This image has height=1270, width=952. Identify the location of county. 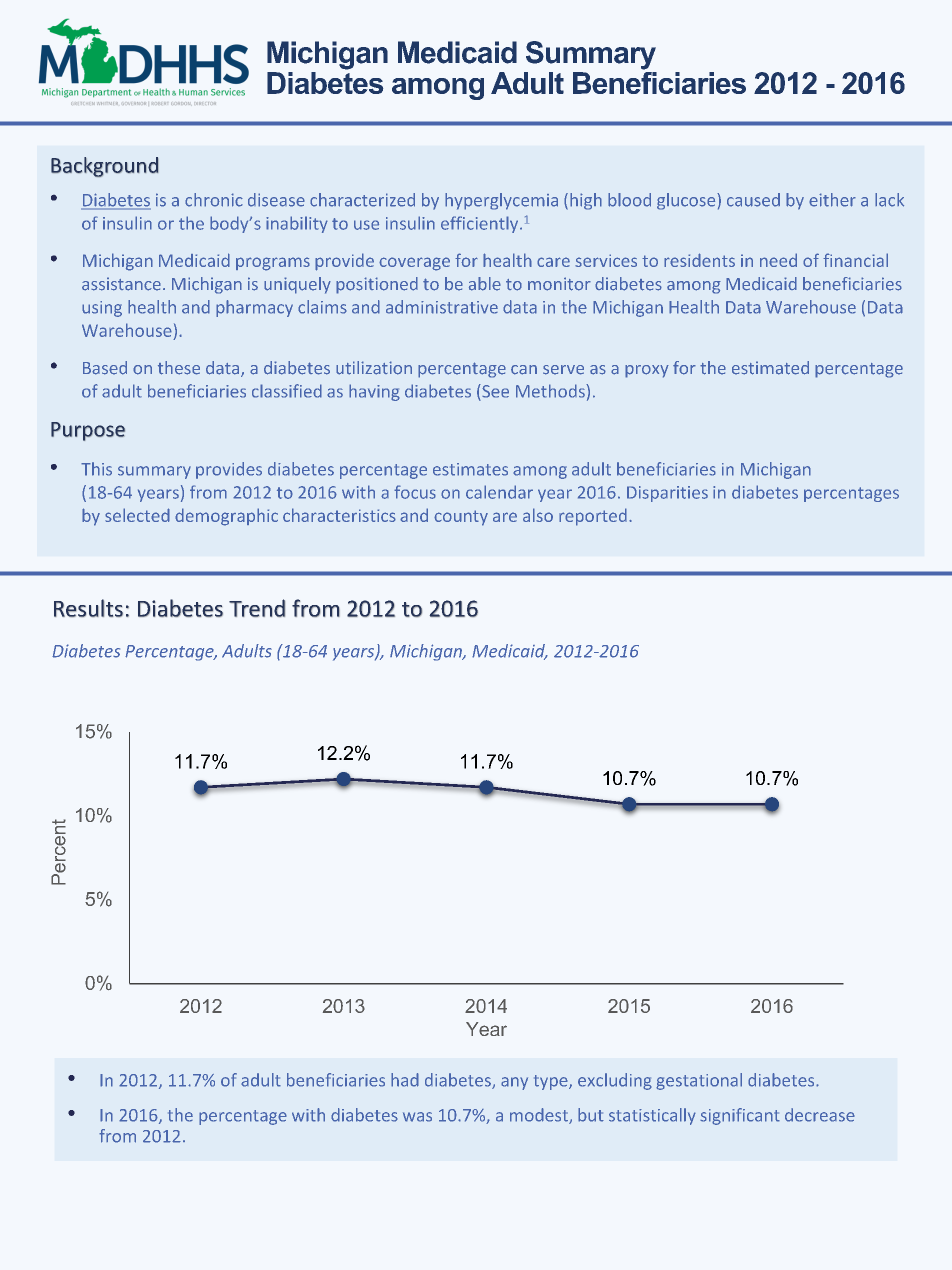
(461, 518).
